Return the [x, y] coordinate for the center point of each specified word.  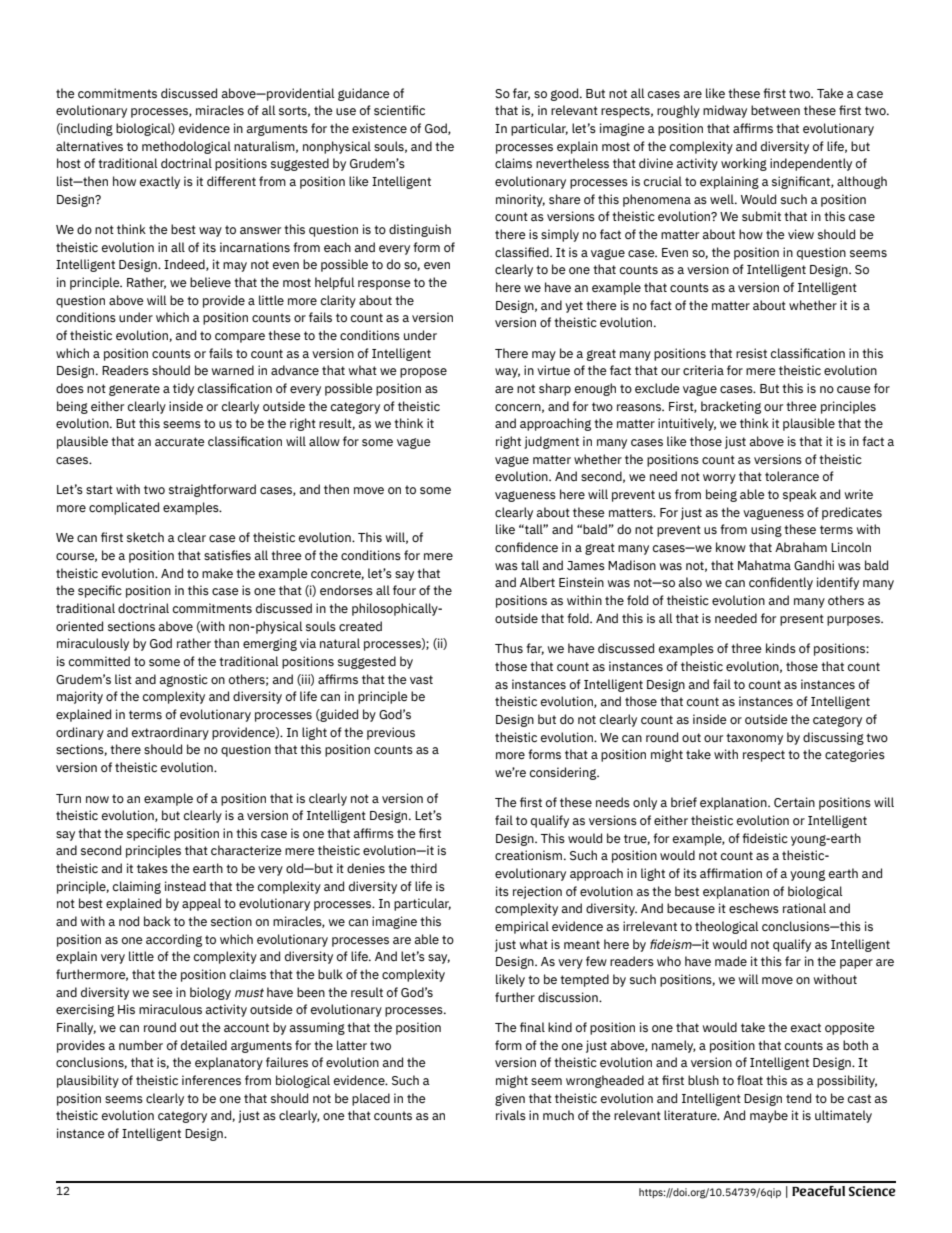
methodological [186, 147]
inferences [211, 1080]
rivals [511, 1115]
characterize [246, 850]
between [775, 110]
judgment [551, 442]
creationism [530, 855]
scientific [399, 110]
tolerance [792, 476]
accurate [180, 441]
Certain [794, 802]
